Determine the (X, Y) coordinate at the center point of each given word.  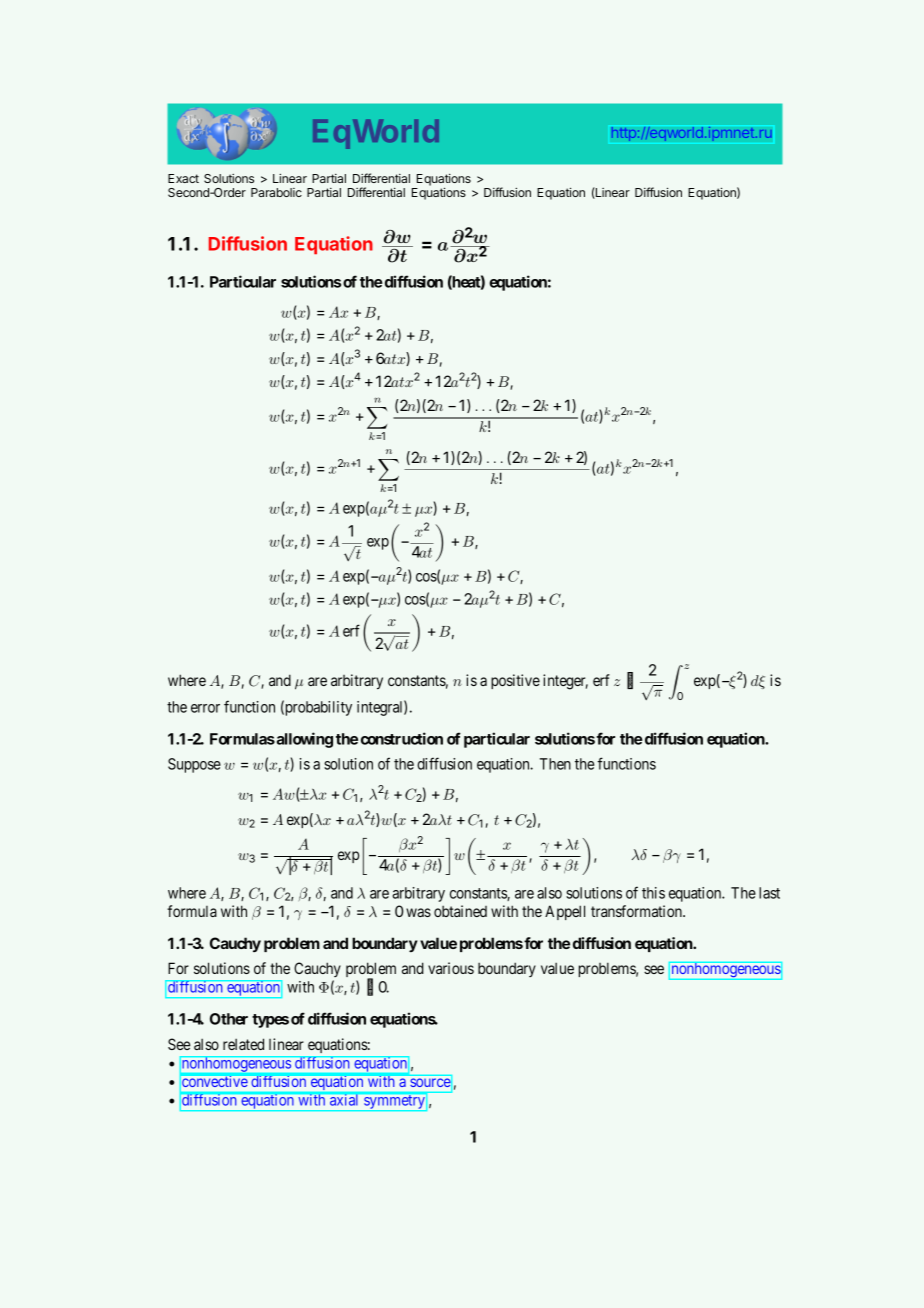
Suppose (194, 765)
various (451, 968)
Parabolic (276, 192)
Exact (183, 178)
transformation (637, 911)
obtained (460, 911)
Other (229, 1019)
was (418, 912)
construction (402, 738)
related (243, 1044)
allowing (303, 740)
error (205, 708)
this (653, 893)
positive (515, 681)
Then (555, 764)
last (769, 893)
